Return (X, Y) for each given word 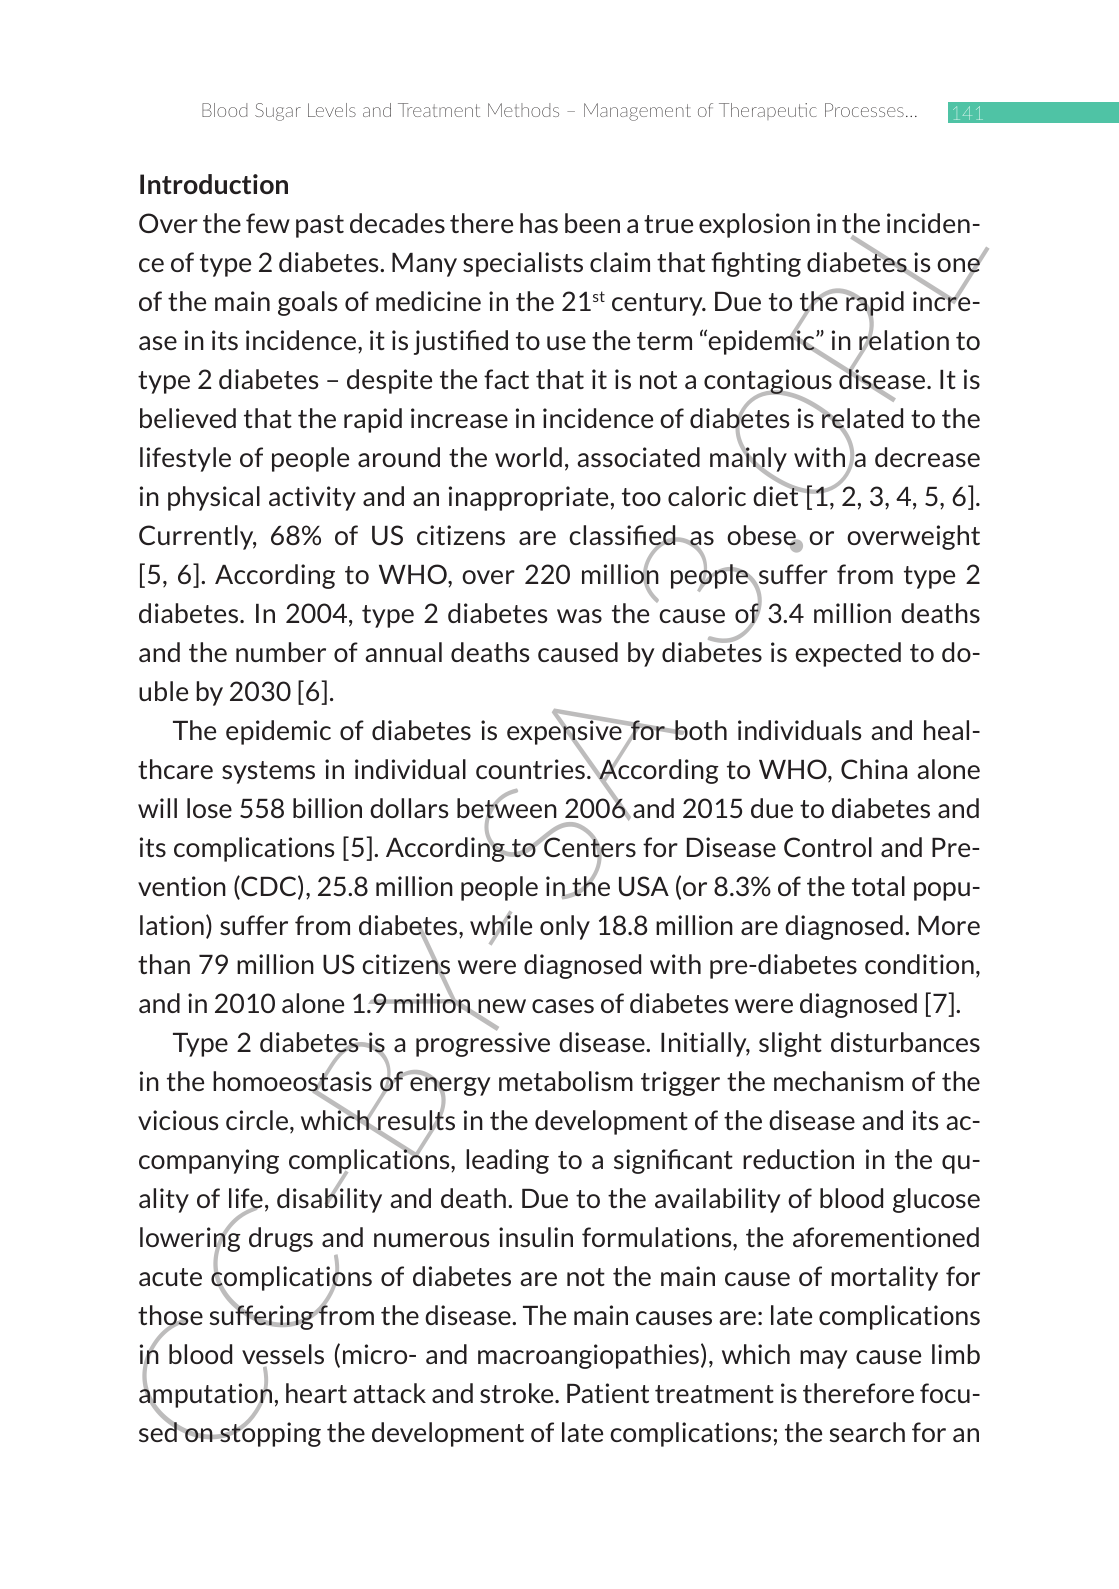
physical (214, 498)
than (164, 964)
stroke (518, 1393)
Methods (523, 110)
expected (848, 654)
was (579, 616)
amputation (205, 1396)
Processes (864, 110)
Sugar (278, 112)
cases (563, 1006)
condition (919, 964)
